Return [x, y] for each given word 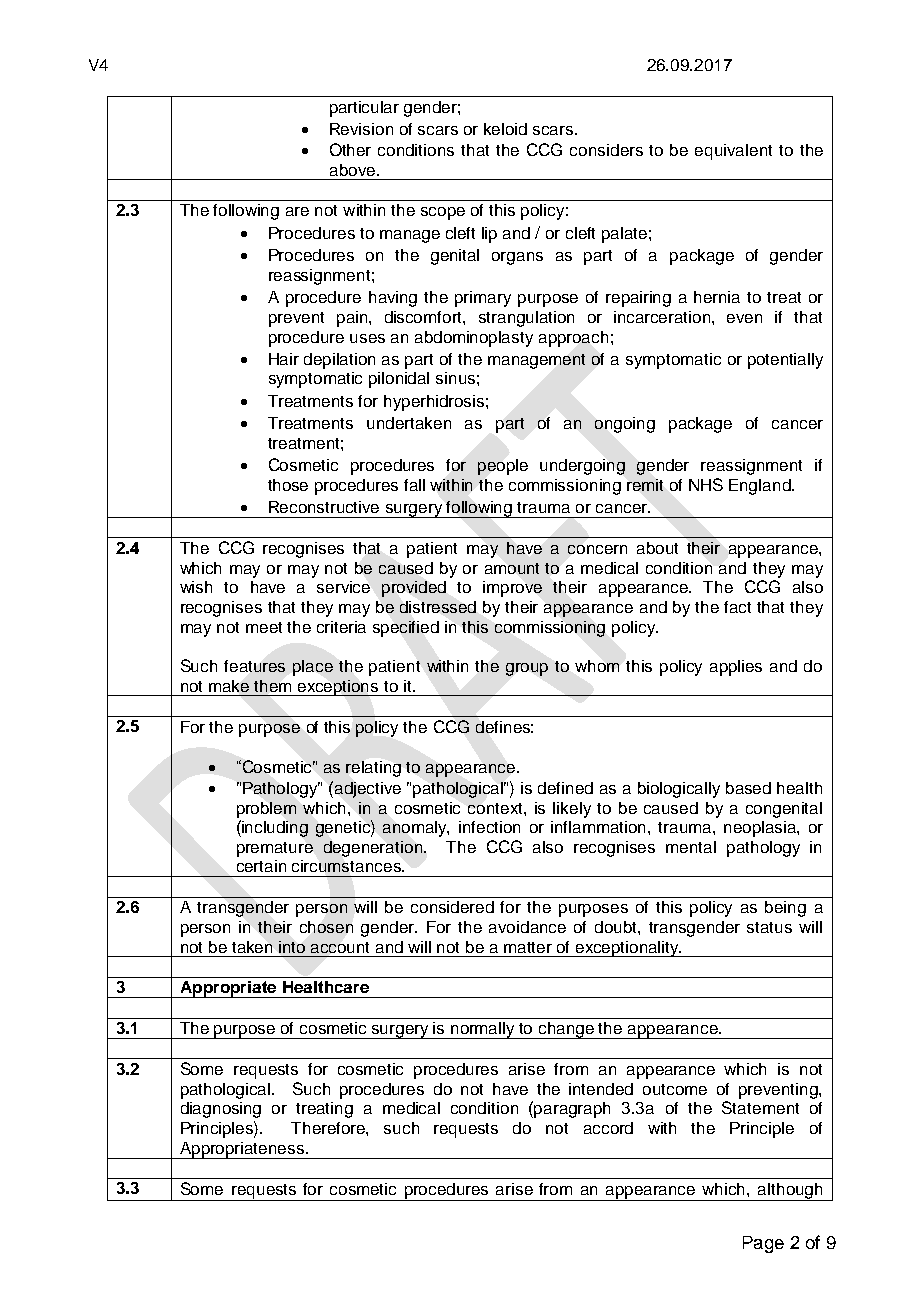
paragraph [572, 1110]
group [527, 669]
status [769, 927]
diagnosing [221, 1110]
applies [736, 668]
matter [528, 947]
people [503, 467]
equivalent [733, 152]
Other [350, 149]
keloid [505, 129]
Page [763, 1244]
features [254, 666]
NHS [706, 484]
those [288, 485]
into [292, 947]
